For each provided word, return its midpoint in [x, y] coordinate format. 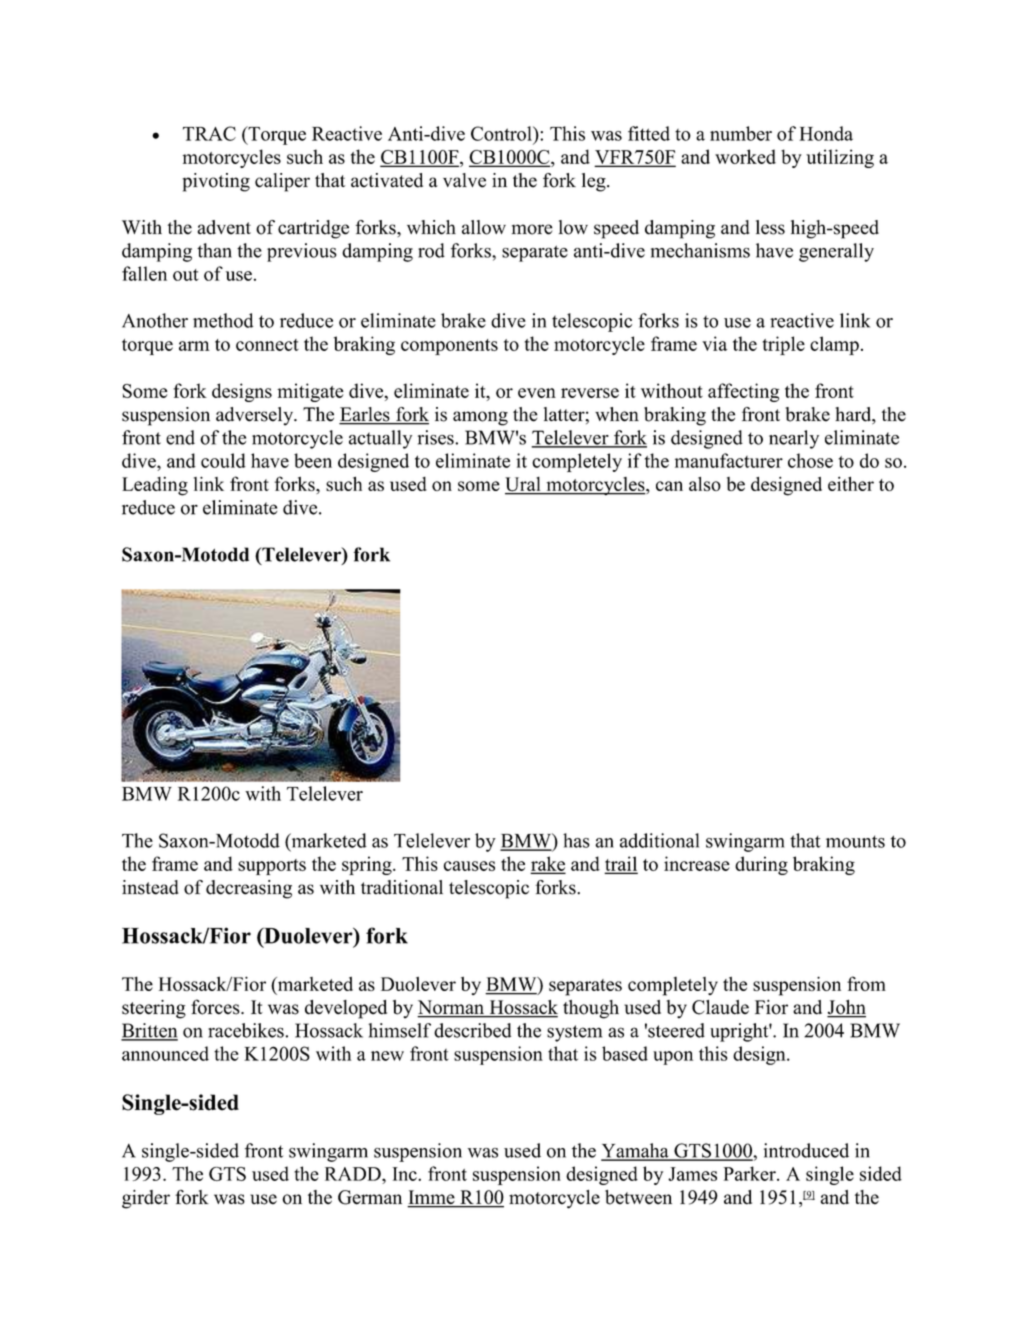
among [480, 418]
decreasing [249, 889]
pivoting [216, 182]
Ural [524, 485]
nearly [794, 439]
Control [502, 133]
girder [146, 1199]
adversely [256, 416]
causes [469, 866]
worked [745, 156]
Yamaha [636, 1151]
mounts [855, 841]
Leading [155, 486]
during [761, 865]
